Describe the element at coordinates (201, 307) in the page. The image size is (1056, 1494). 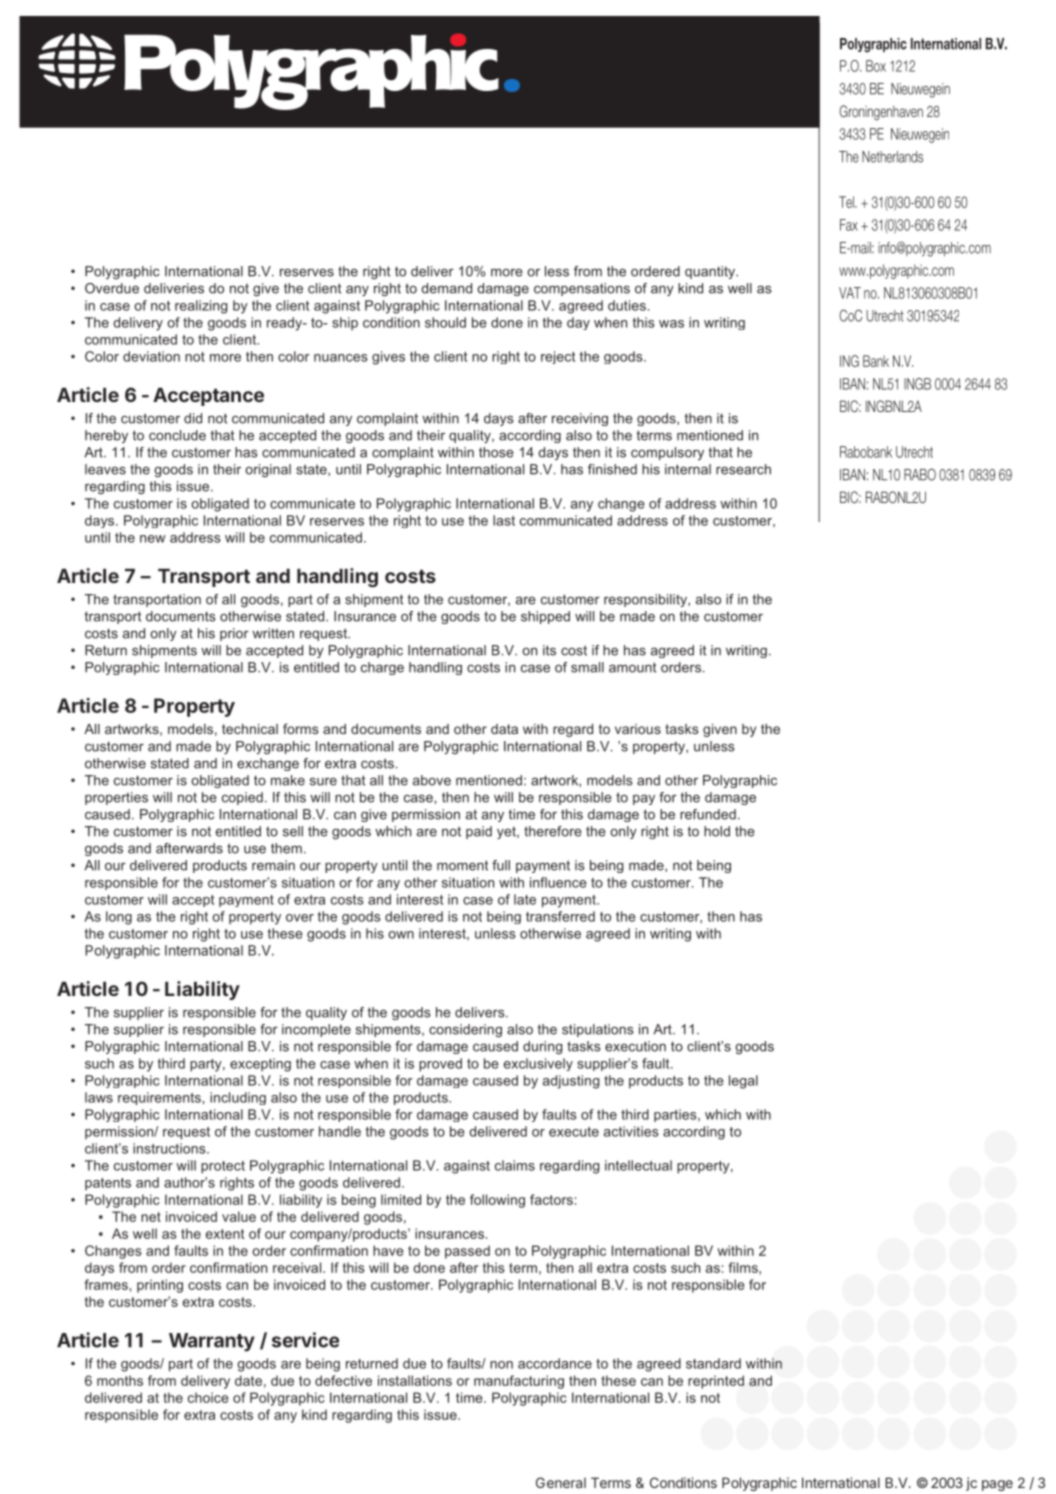
I see `realizing` at that location.
